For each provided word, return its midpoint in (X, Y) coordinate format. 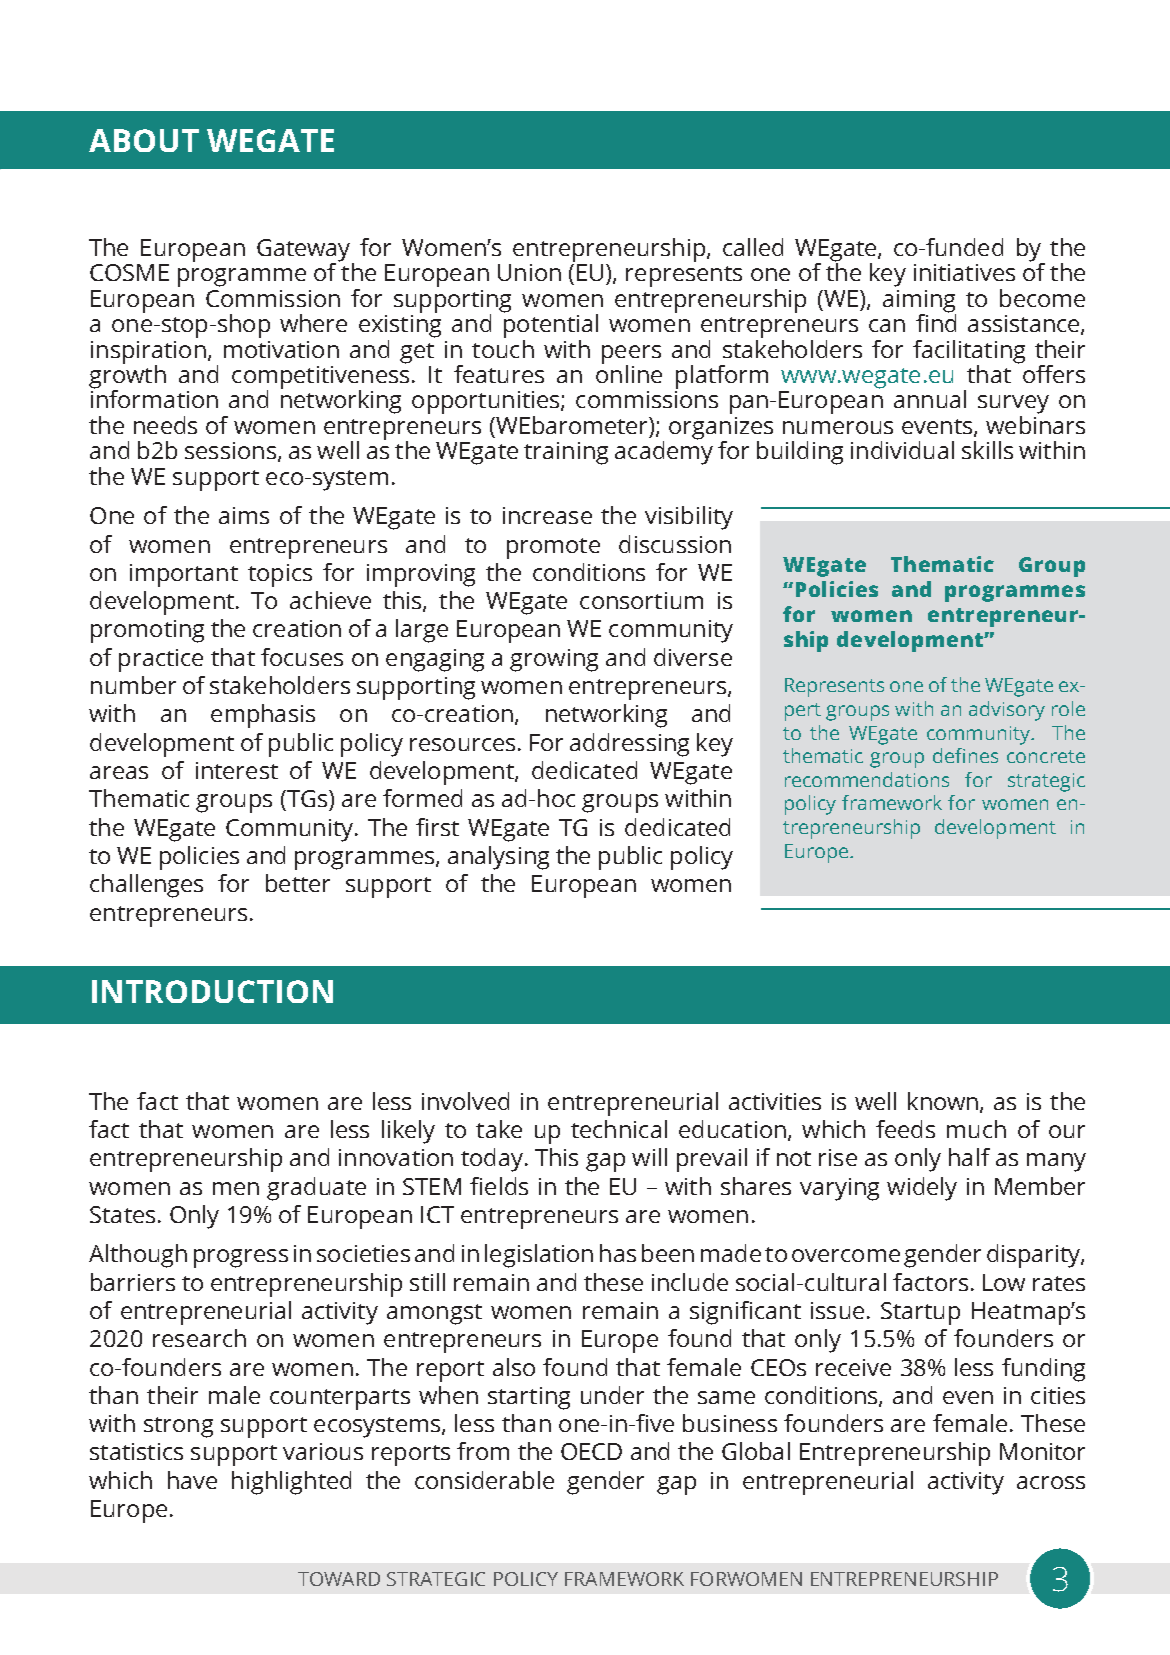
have (192, 1480)
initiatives (964, 272)
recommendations (867, 779)
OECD (591, 1451)
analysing (498, 858)
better (298, 883)
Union (529, 272)
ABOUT (144, 140)
